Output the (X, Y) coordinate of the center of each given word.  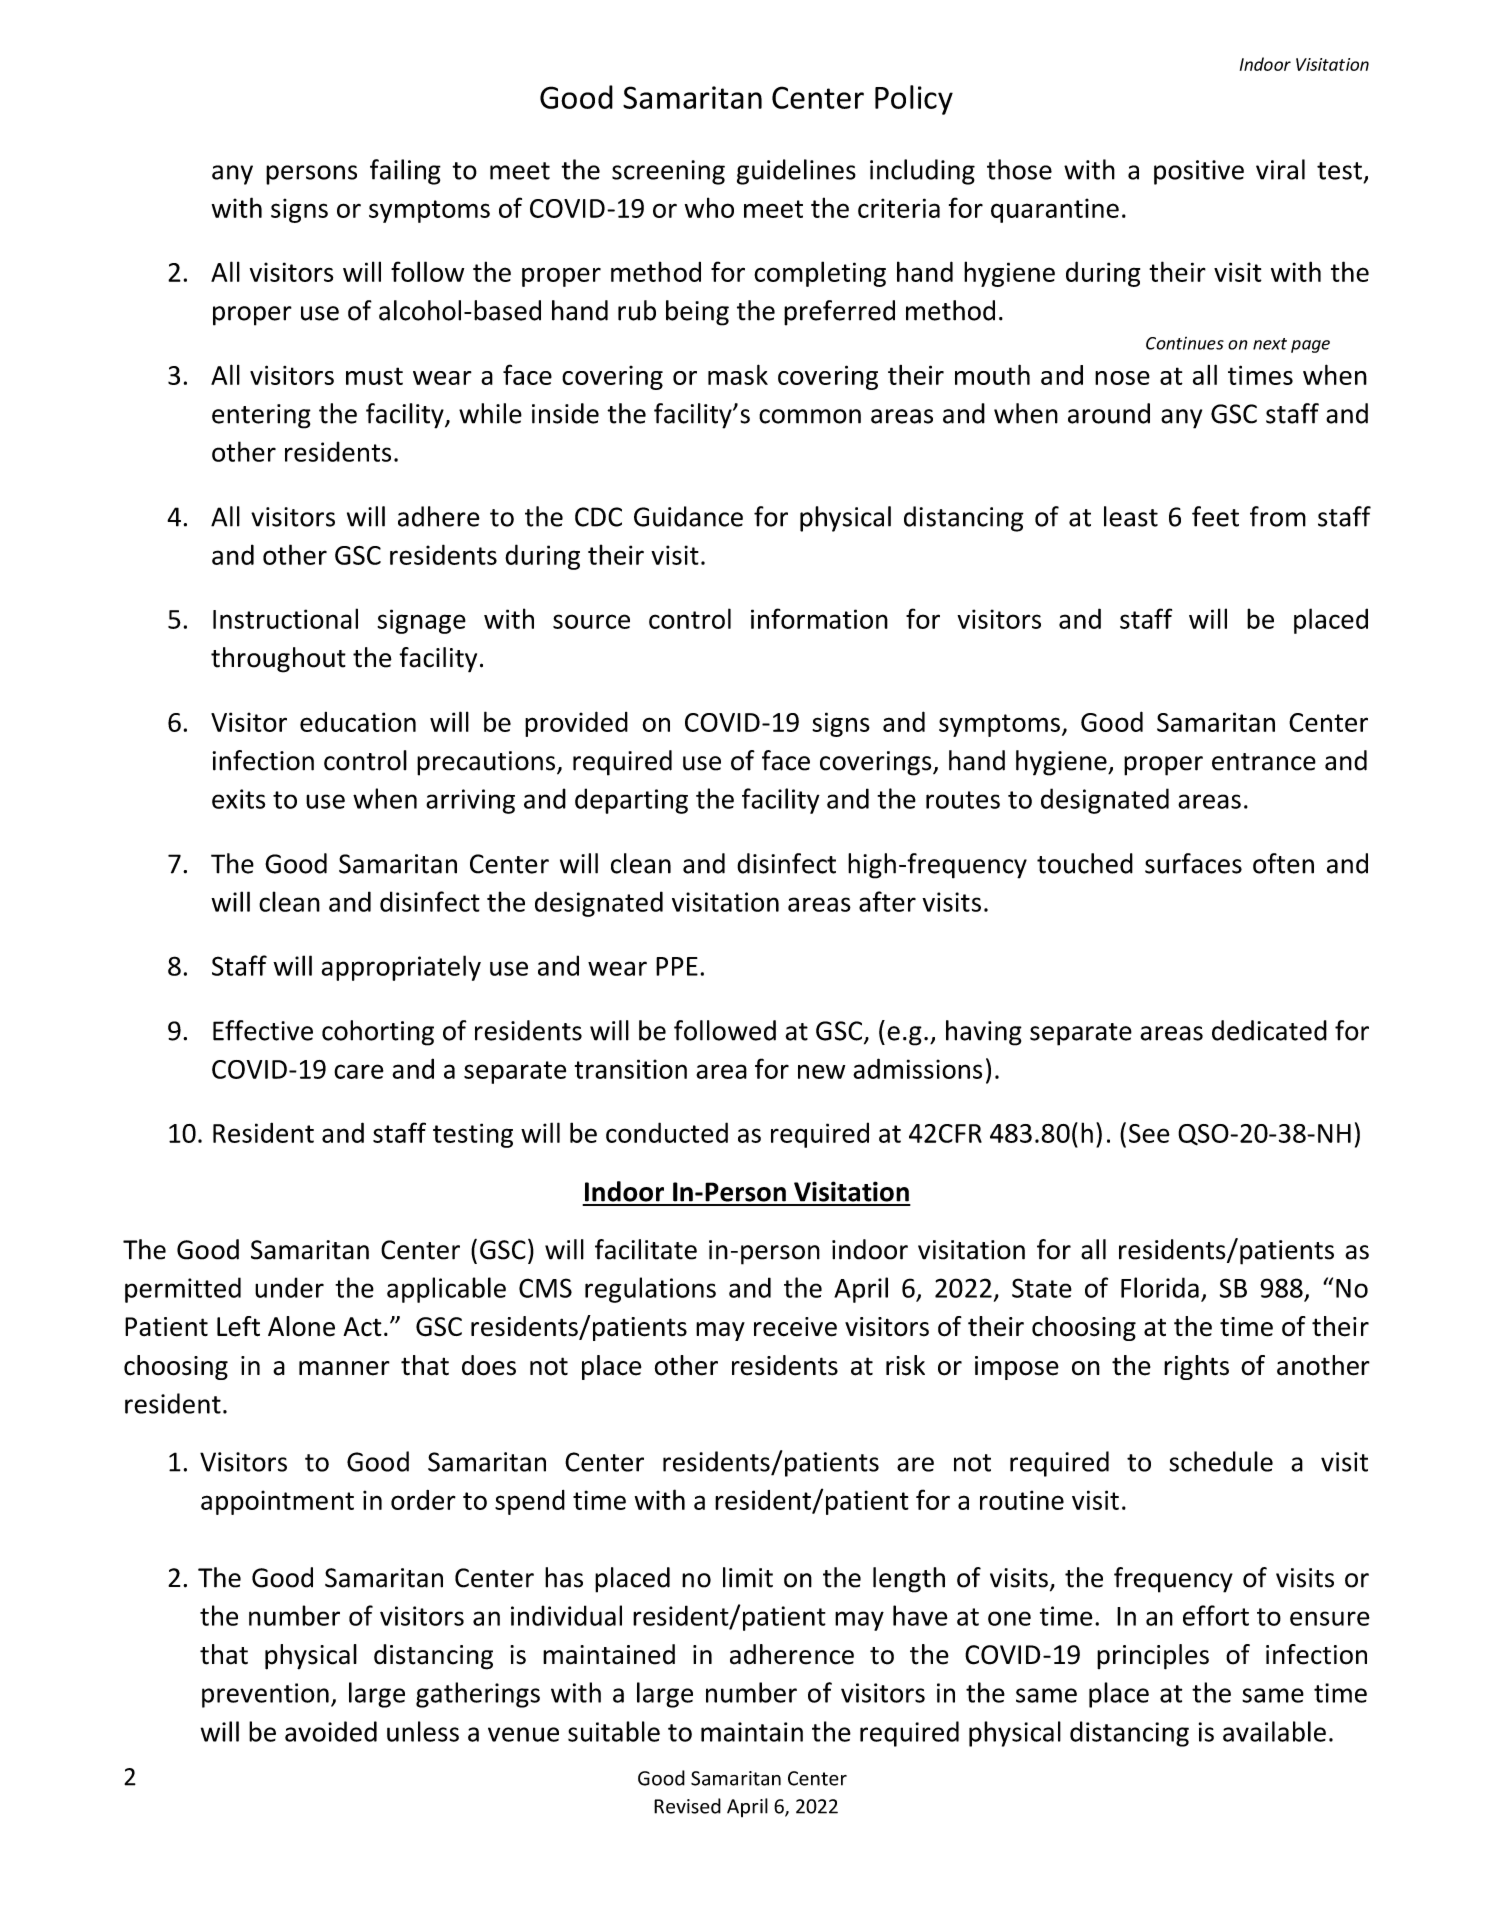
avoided (331, 1731)
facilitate (646, 1249)
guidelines (796, 172)
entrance (1264, 762)
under (289, 1287)
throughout (278, 660)
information (819, 618)
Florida (1160, 1287)
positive (1199, 172)
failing (405, 172)
